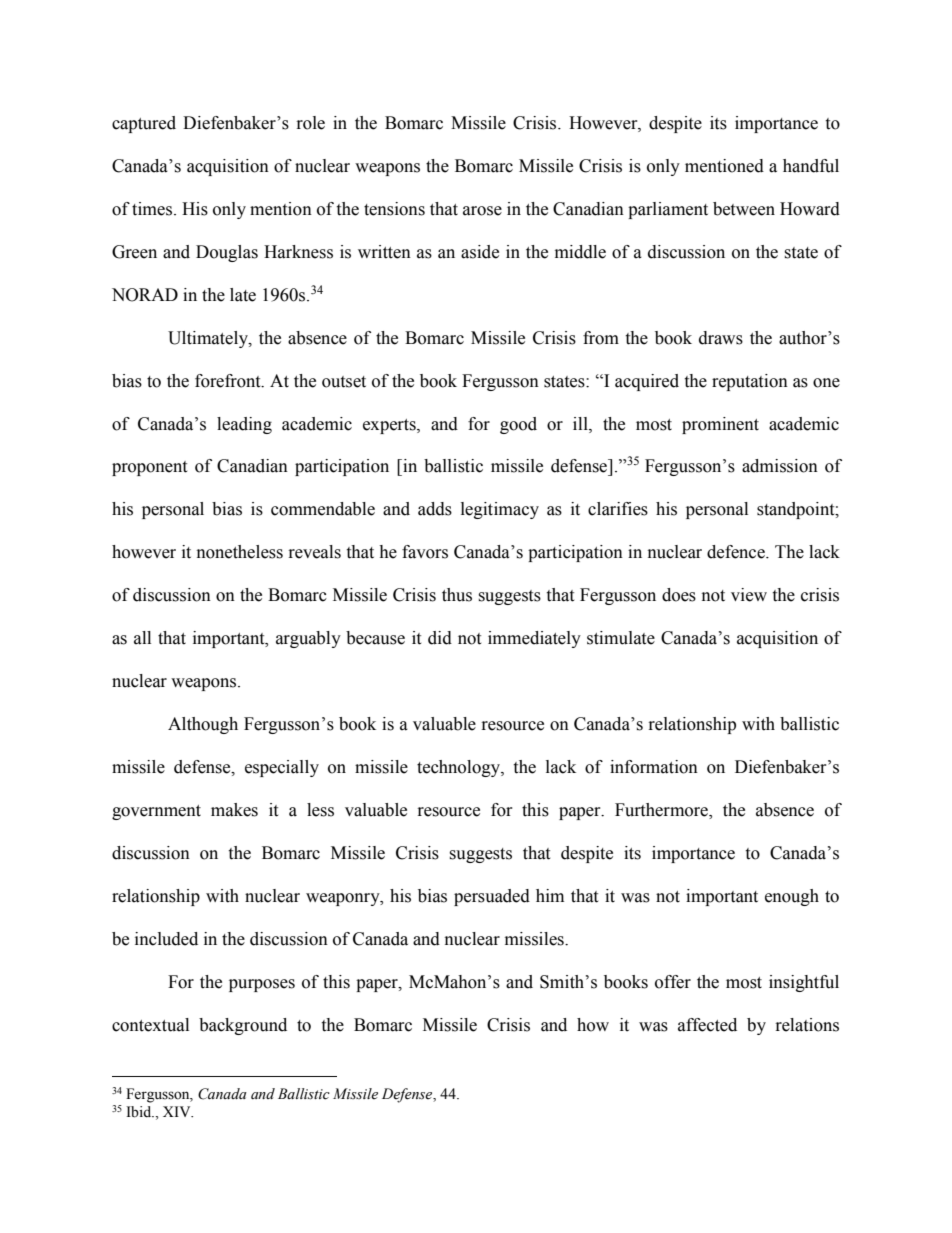 This image has width=952, height=1233. Describe the element at coordinates (243, 1026) in the image. I see `background` at that location.
